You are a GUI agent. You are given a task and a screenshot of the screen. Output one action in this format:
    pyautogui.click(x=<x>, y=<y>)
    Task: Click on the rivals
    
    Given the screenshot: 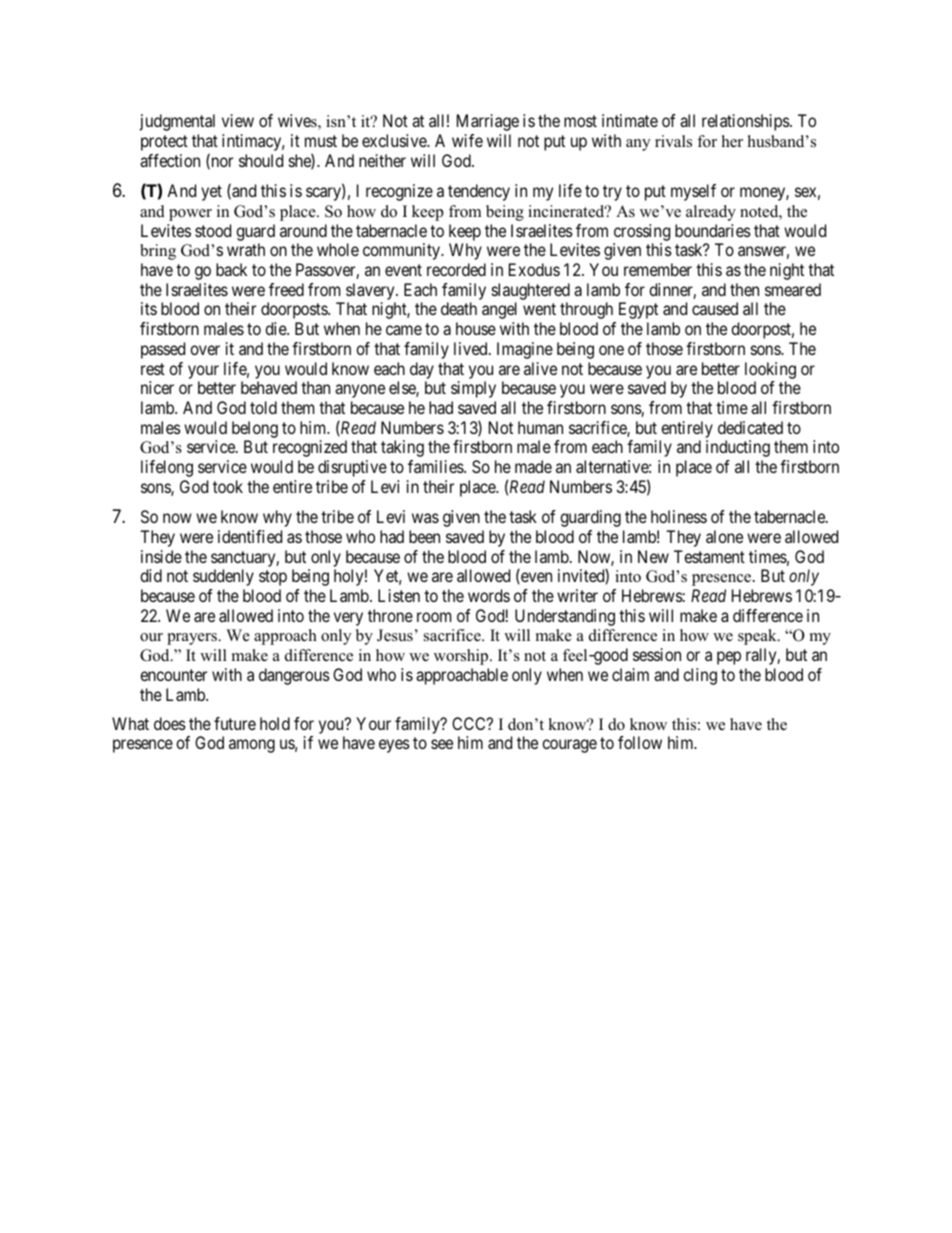 What is the action you would take?
    pyautogui.click(x=673, y=141)
